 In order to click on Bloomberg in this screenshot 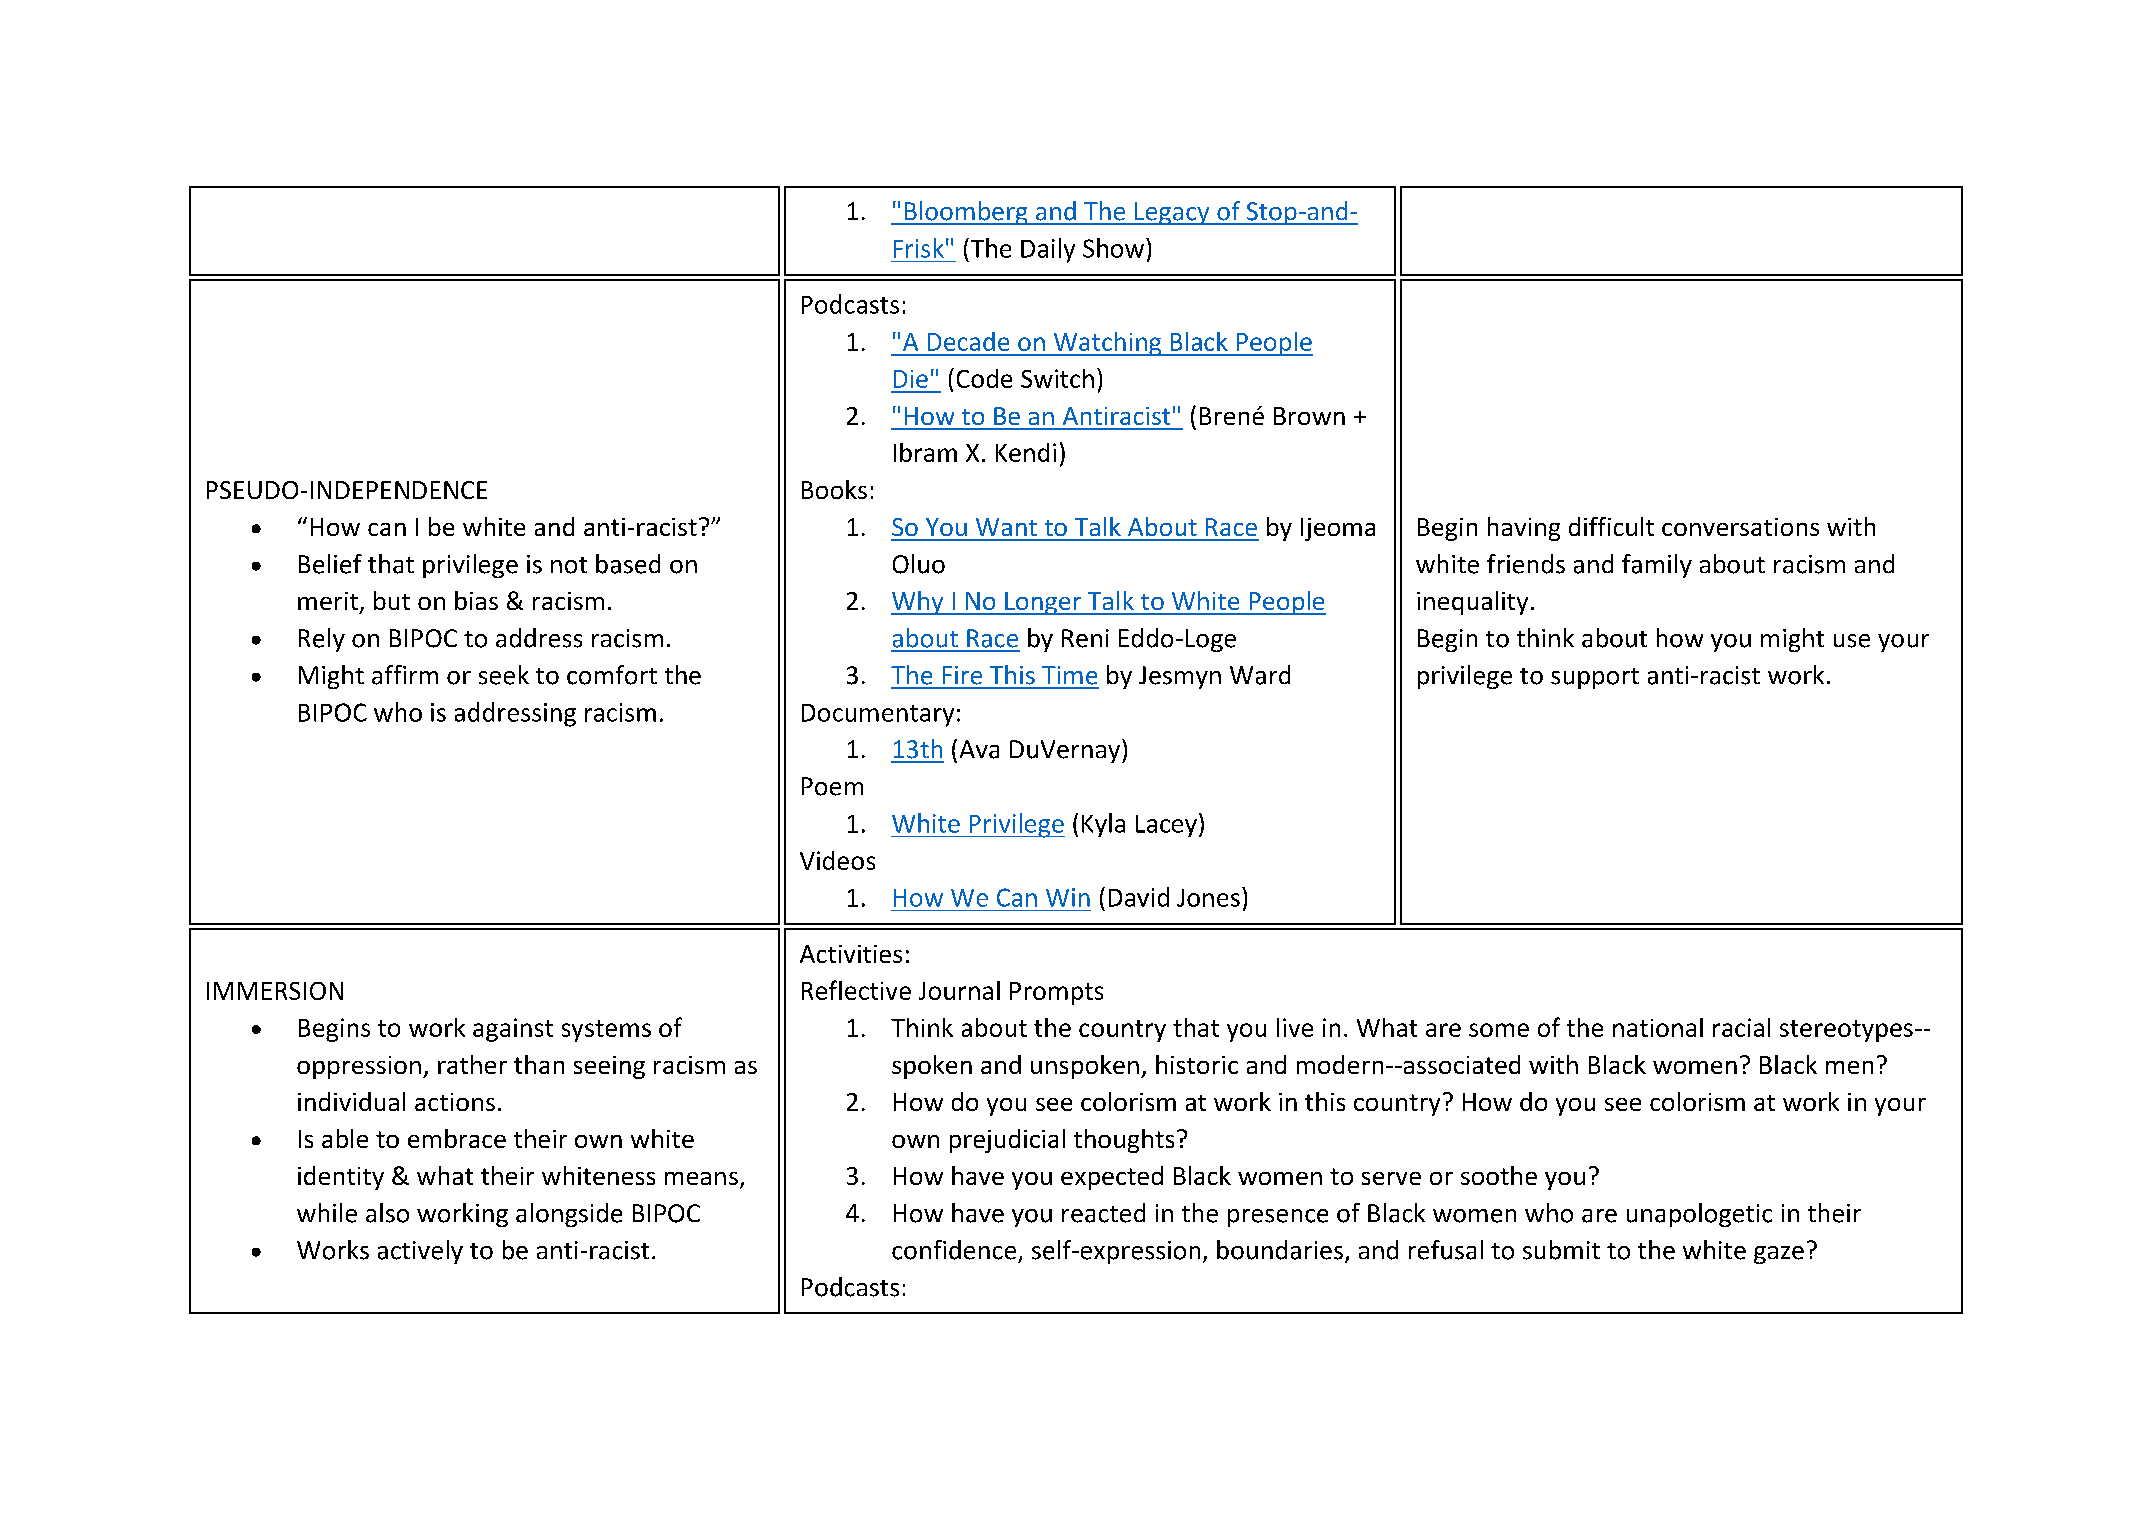, I will do `click(966, 213)`.
